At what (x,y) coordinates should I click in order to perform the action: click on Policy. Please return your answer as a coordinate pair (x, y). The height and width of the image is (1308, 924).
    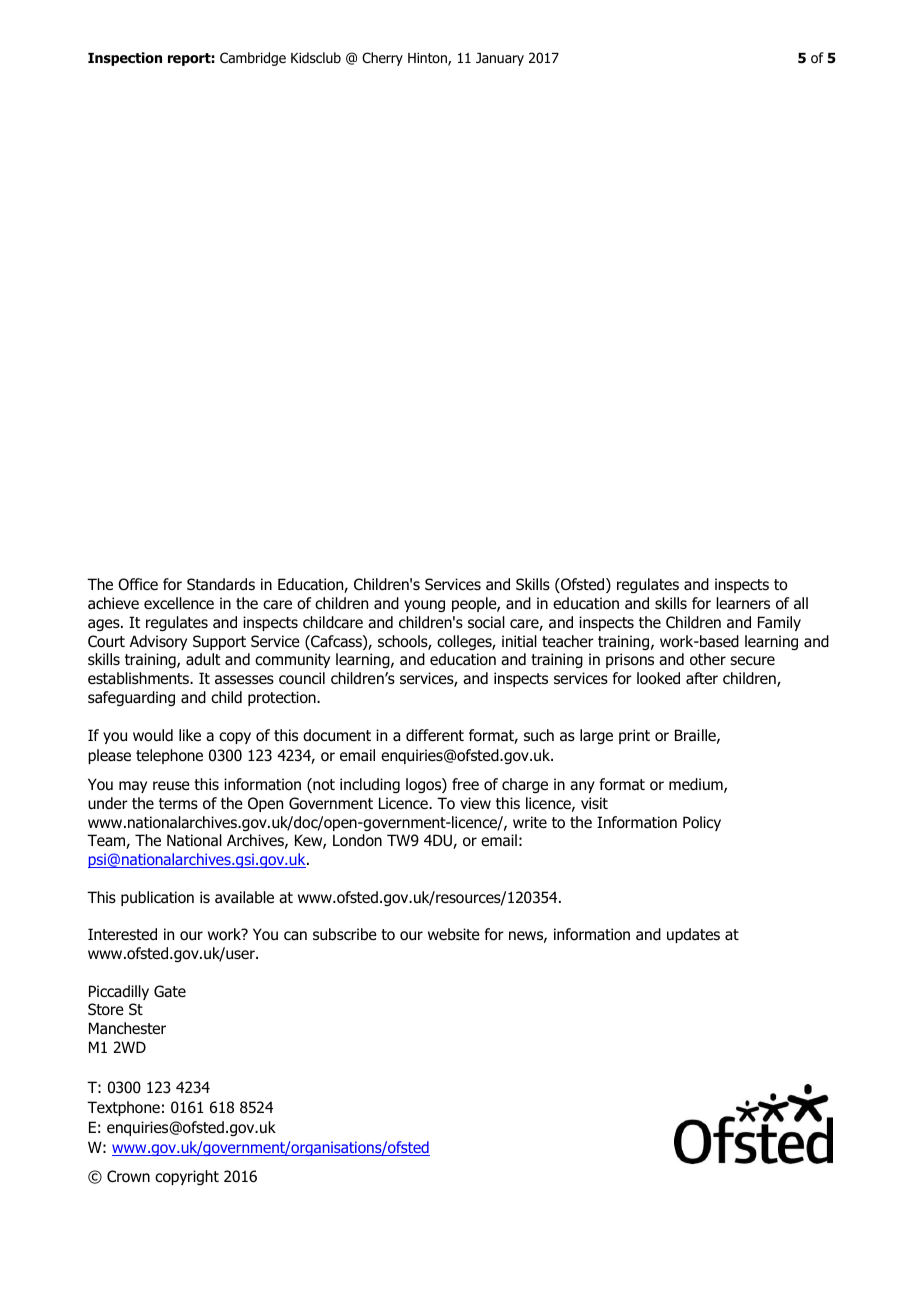
    Looking at the image, I should click on (702, 823).
